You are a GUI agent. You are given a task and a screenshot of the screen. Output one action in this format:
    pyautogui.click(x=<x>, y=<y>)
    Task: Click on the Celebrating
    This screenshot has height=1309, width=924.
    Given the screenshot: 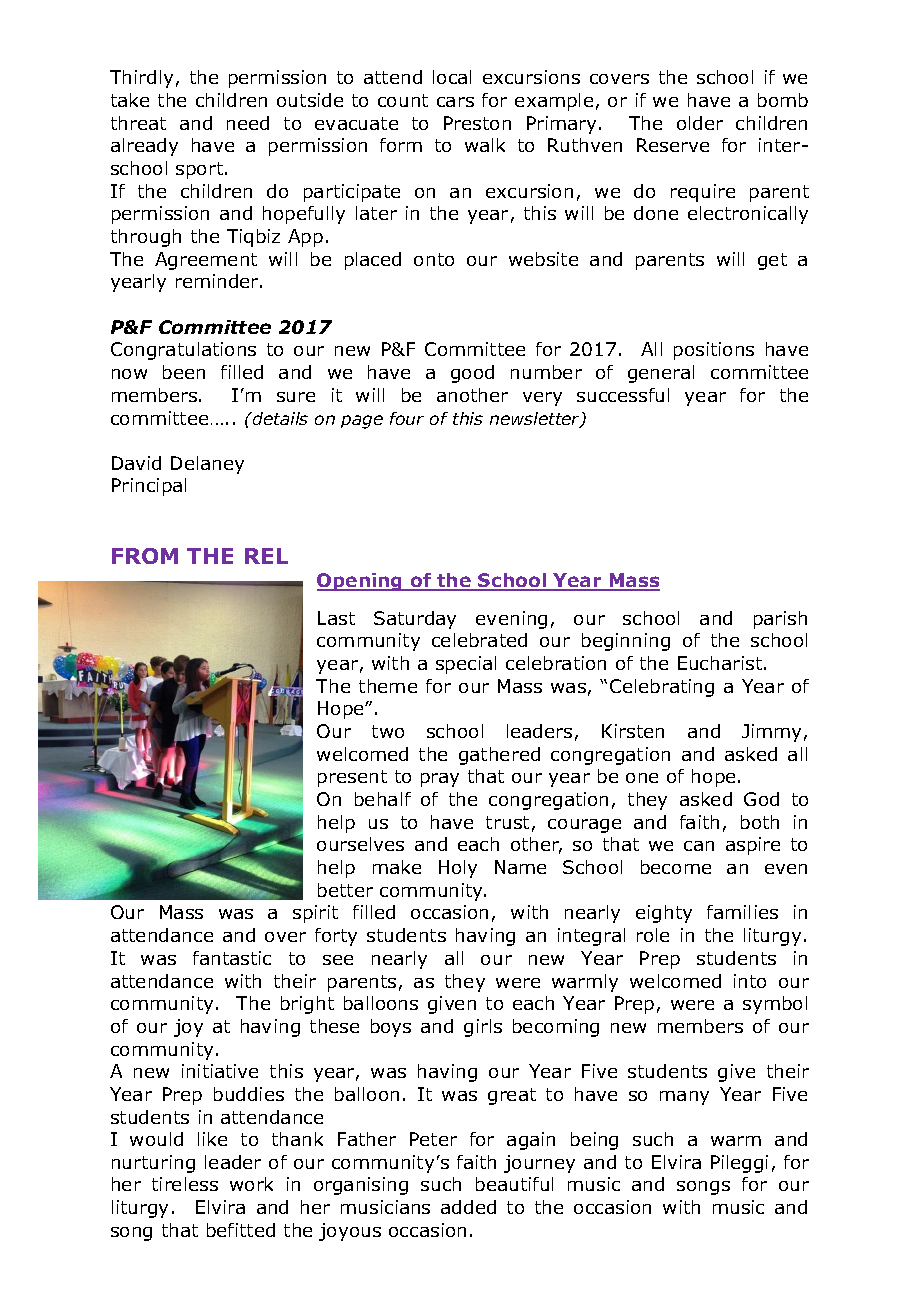 What is the action you would take?
    pyautogui.click(x=662, y=688)
